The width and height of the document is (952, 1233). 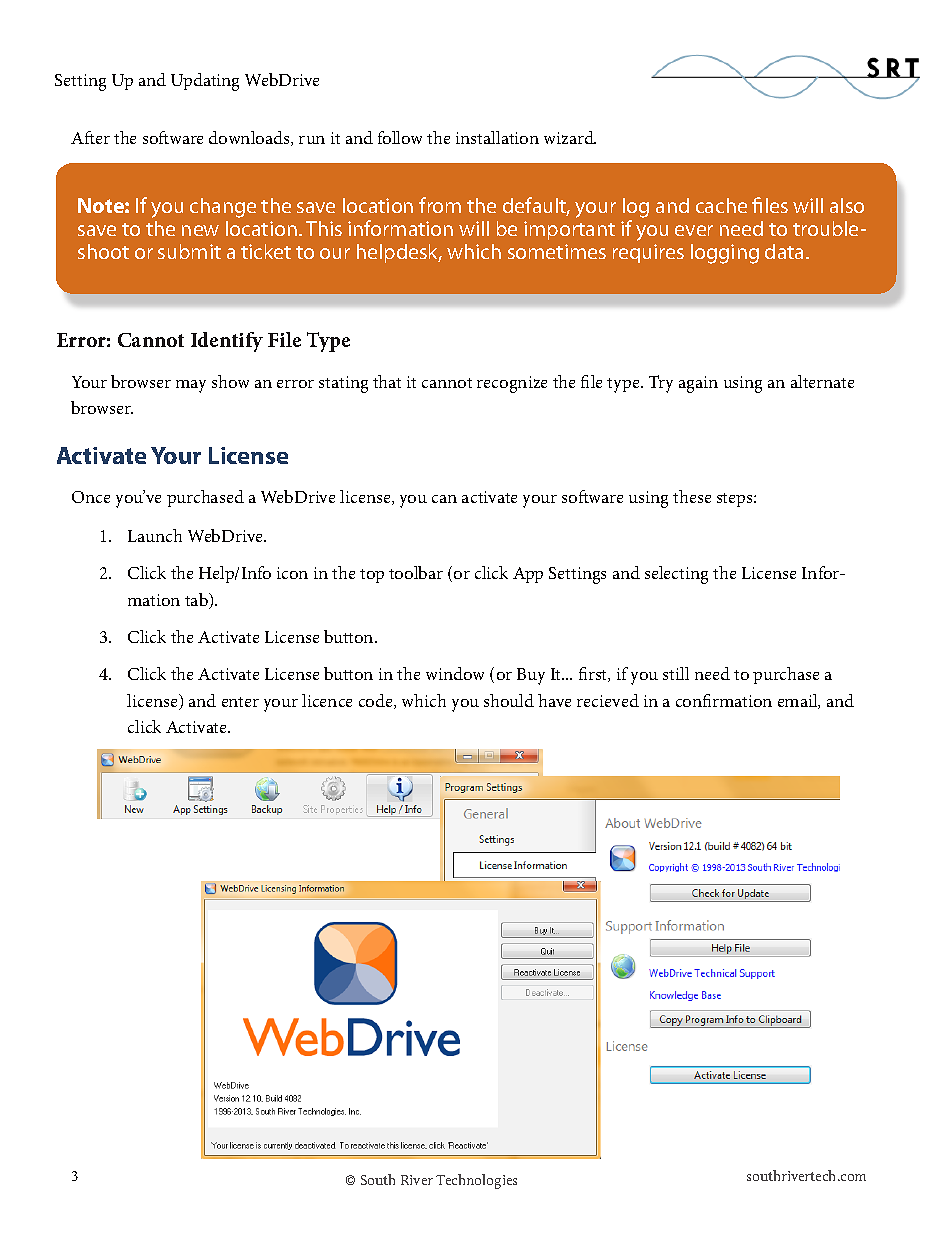 What do you see at coordinates (736, 500) in the document?
I see `steps` at bounding box center [736, 500].
